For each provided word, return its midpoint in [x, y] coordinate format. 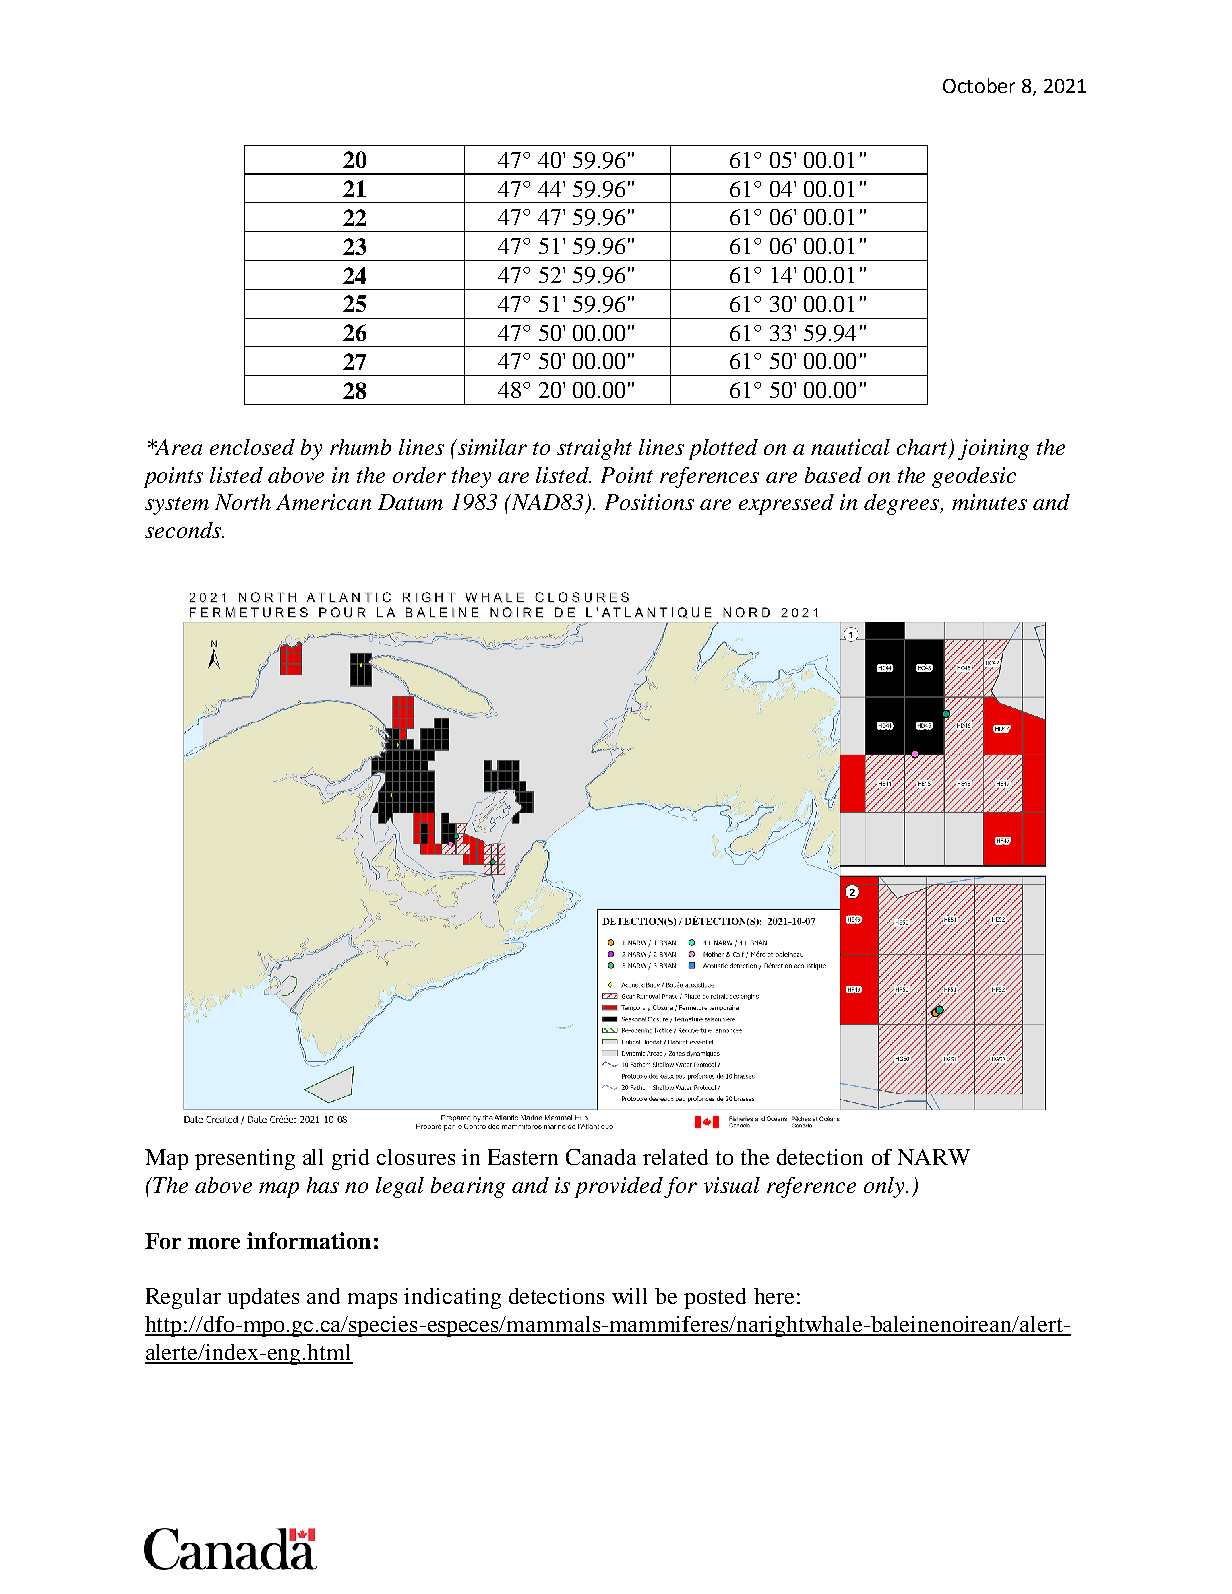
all [313, 1157]
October [979, 85]
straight [594, 449]
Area [177, 447]
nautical [850, 447]
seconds [184, 530]
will [629, 1296]
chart [924, 448]
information [309, 1240]
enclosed [252, 447]
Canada [601, 1157]
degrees [903, 504]
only [885, 1187]
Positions [649, 502]
